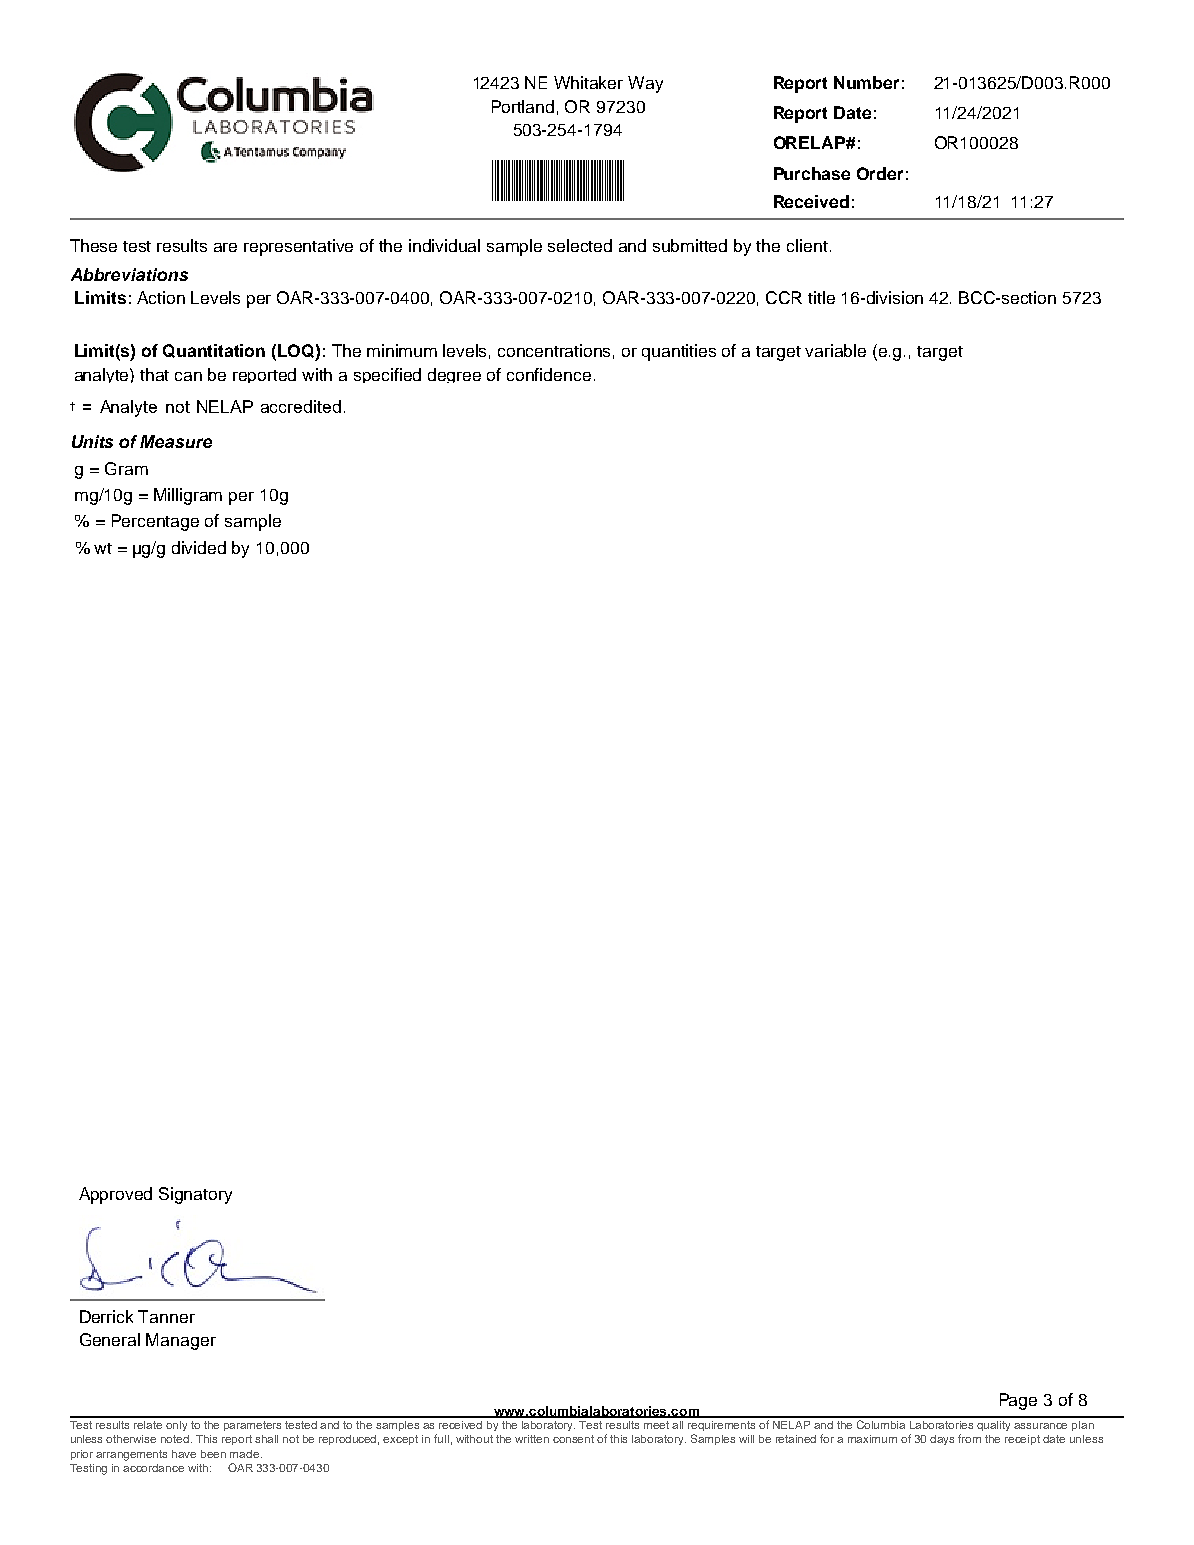 The height and width of the page is (1545, 1194). Describe the element at coordinates (176, 1439) in the page. I see `noted` at that location.
